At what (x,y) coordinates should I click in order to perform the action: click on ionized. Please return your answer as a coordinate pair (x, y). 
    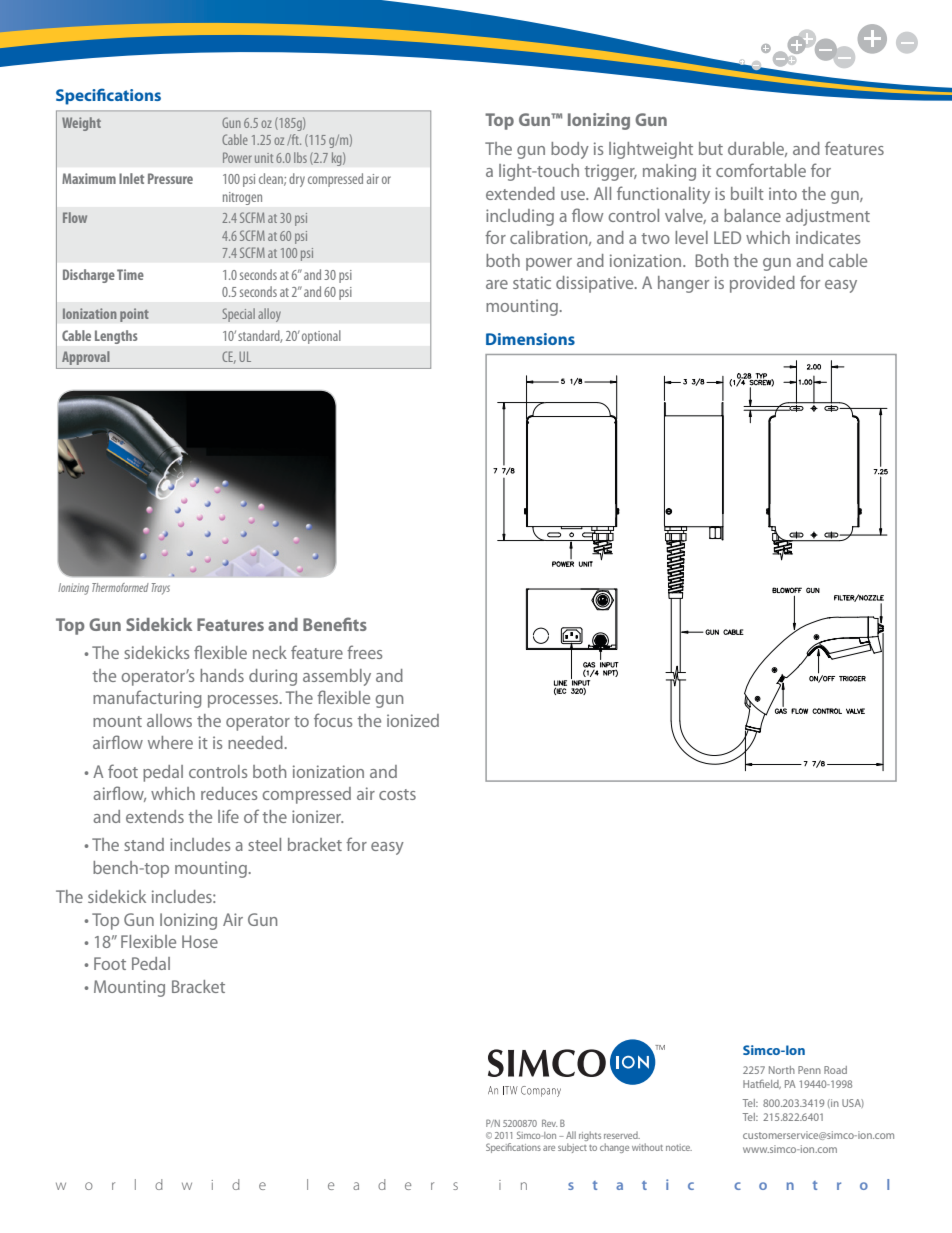
    Looking at the image, I should click on (413, 720).
